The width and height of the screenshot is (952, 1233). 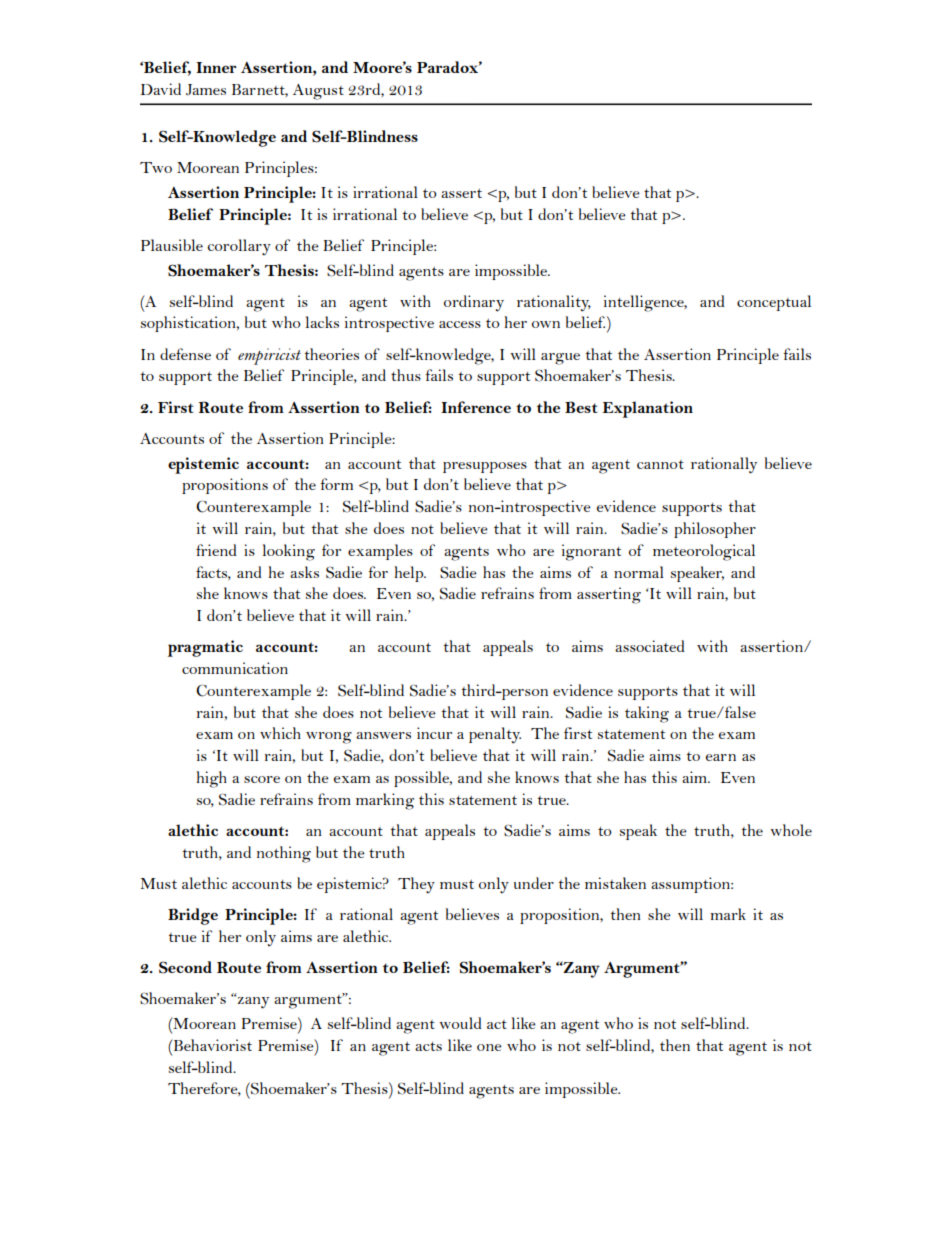 I want to click on Behaviorist, so click(x=211, y=1045).
